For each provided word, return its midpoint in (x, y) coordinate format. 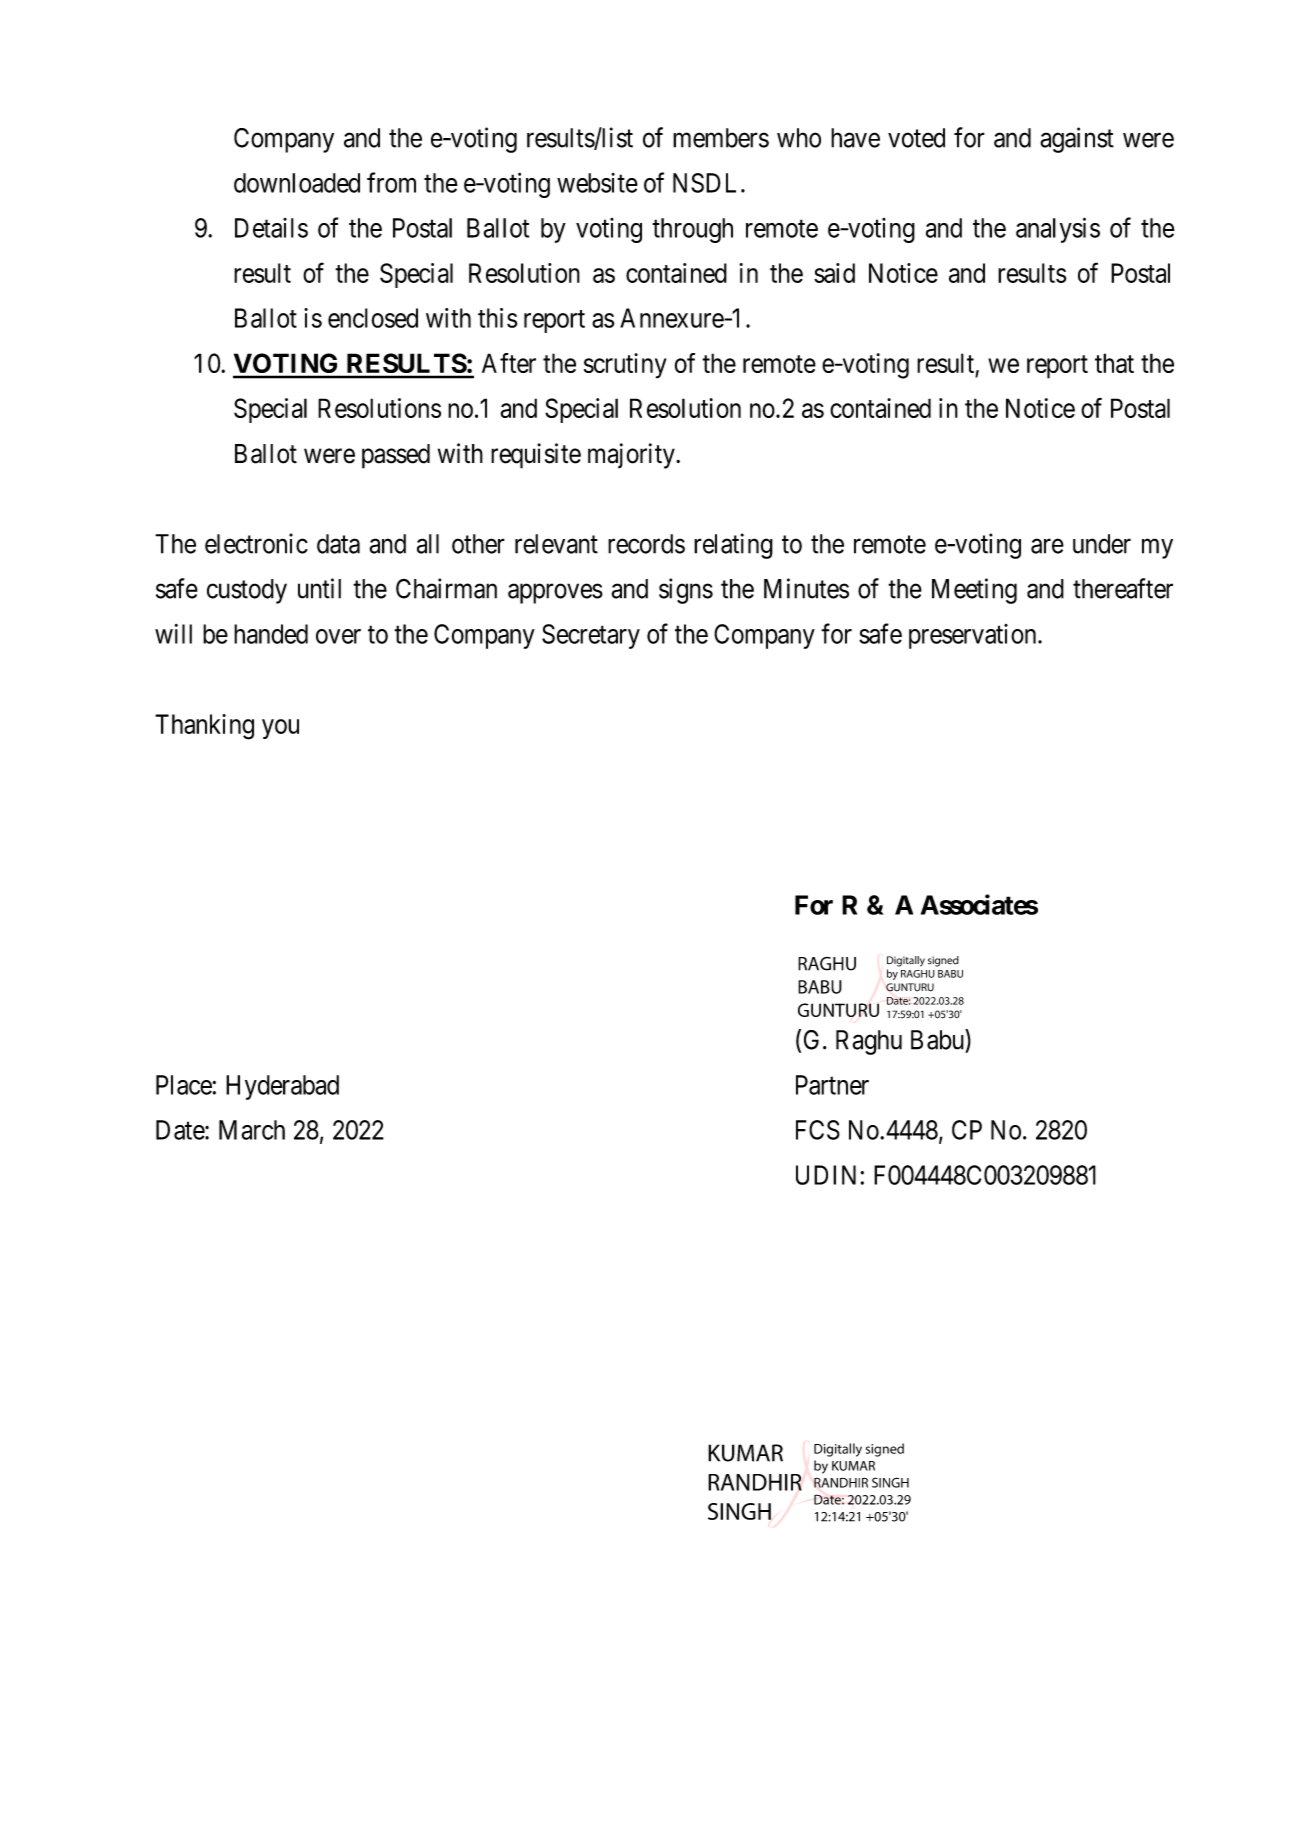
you (280, 729)
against (1077, 140)
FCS (818, 1130)
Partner (832, 1085)
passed (396, 456)
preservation (974, 636)
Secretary (591, 636)
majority (632, 456)
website (597, 183)
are (1047, 546)
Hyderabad (282, 1087)
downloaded (297, 183)
